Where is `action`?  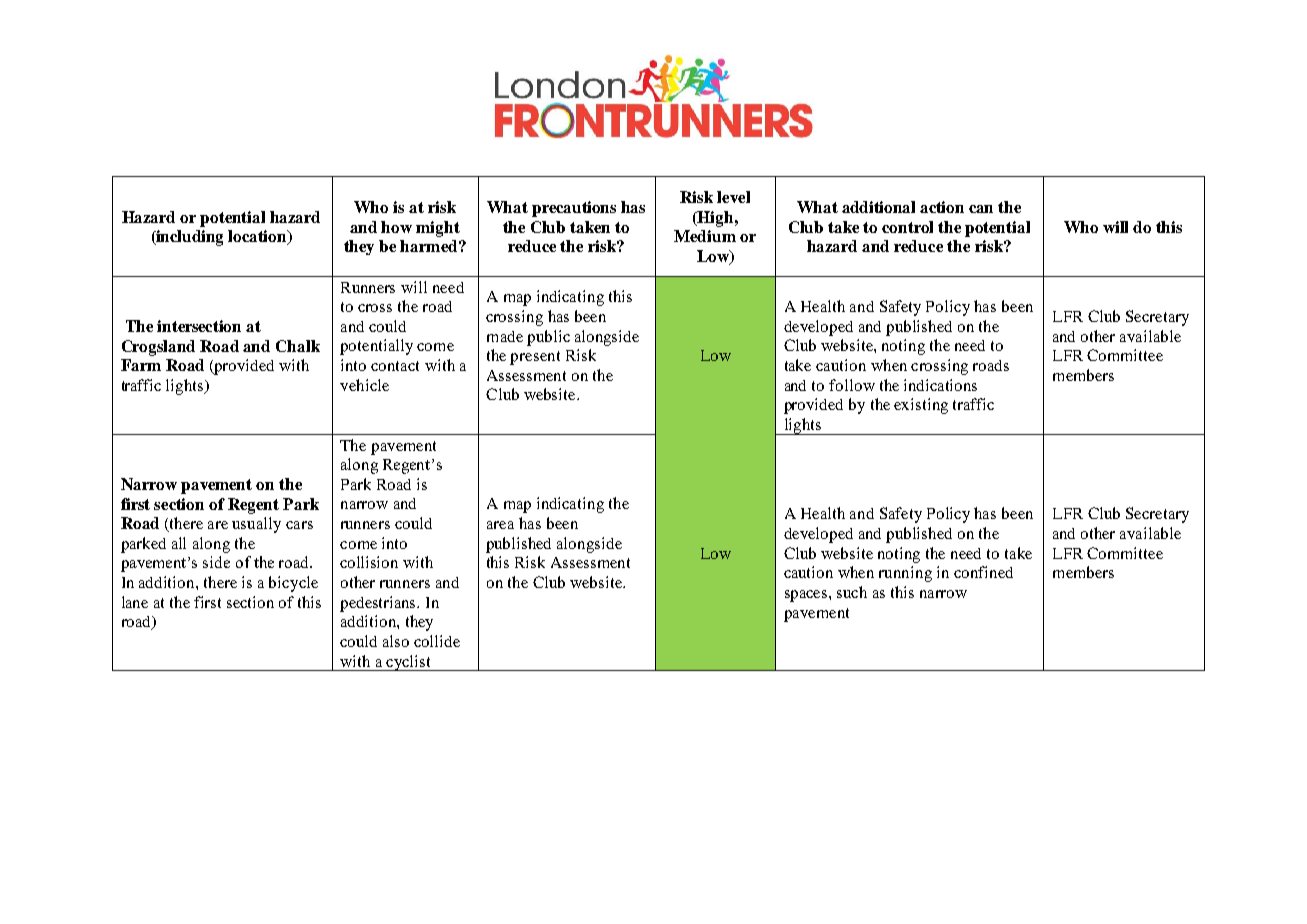 action is located at coordinates (942, 207).
